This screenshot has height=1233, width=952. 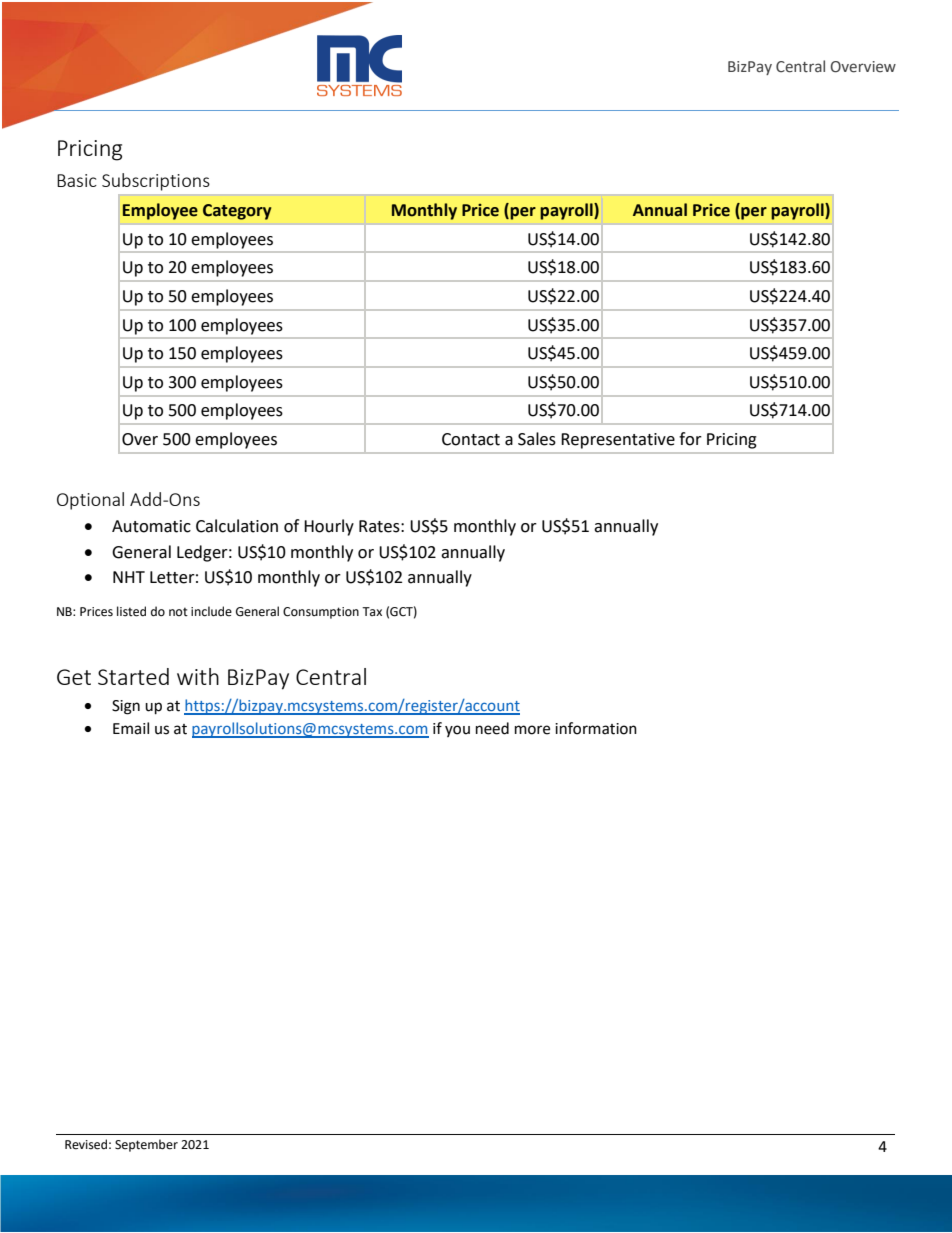 What do you see at coordinates (237, 212) in the screenshot?
I see `Category` at bounding box center [237, 212].
